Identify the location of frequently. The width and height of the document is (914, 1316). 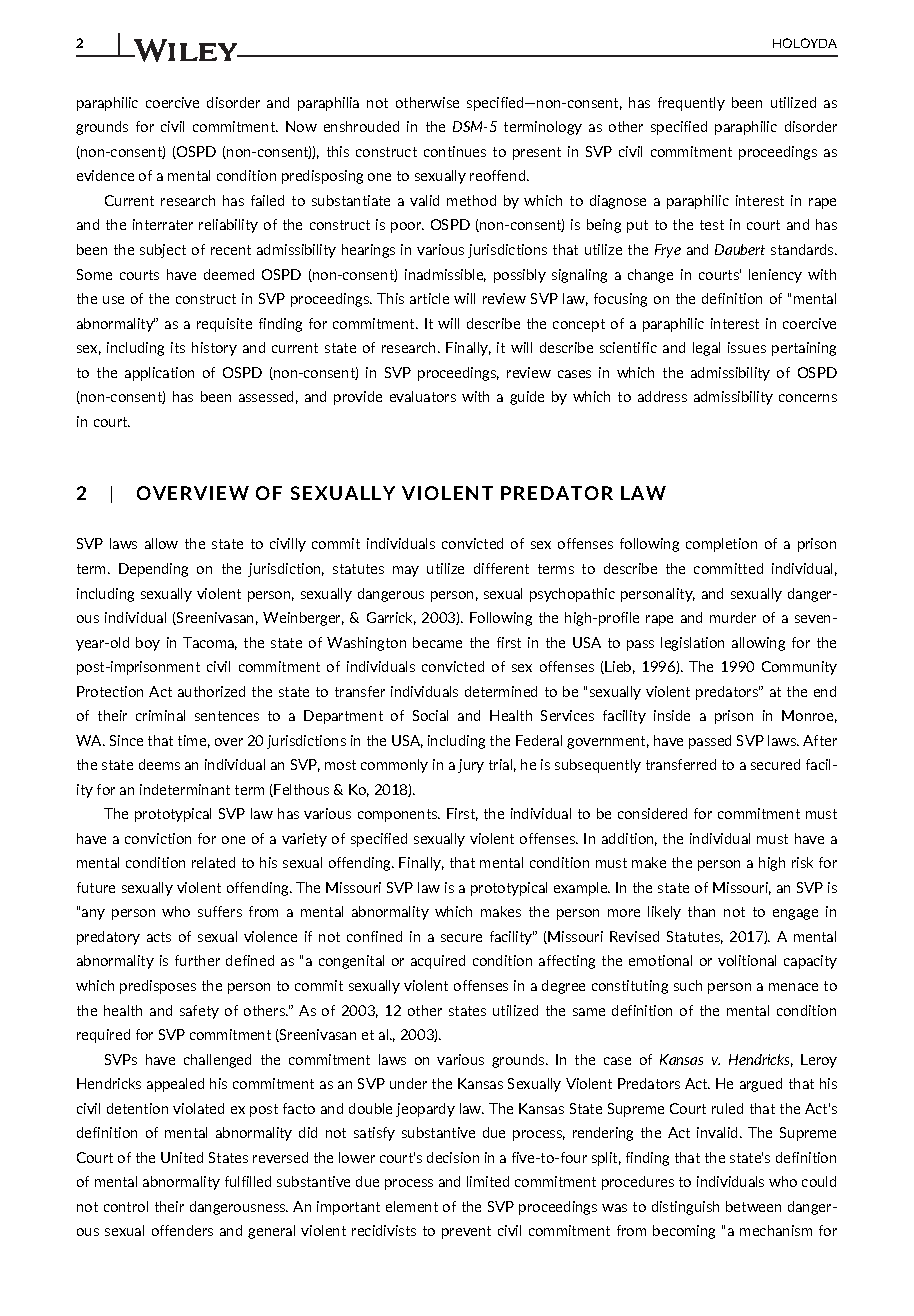
(691, 104).
